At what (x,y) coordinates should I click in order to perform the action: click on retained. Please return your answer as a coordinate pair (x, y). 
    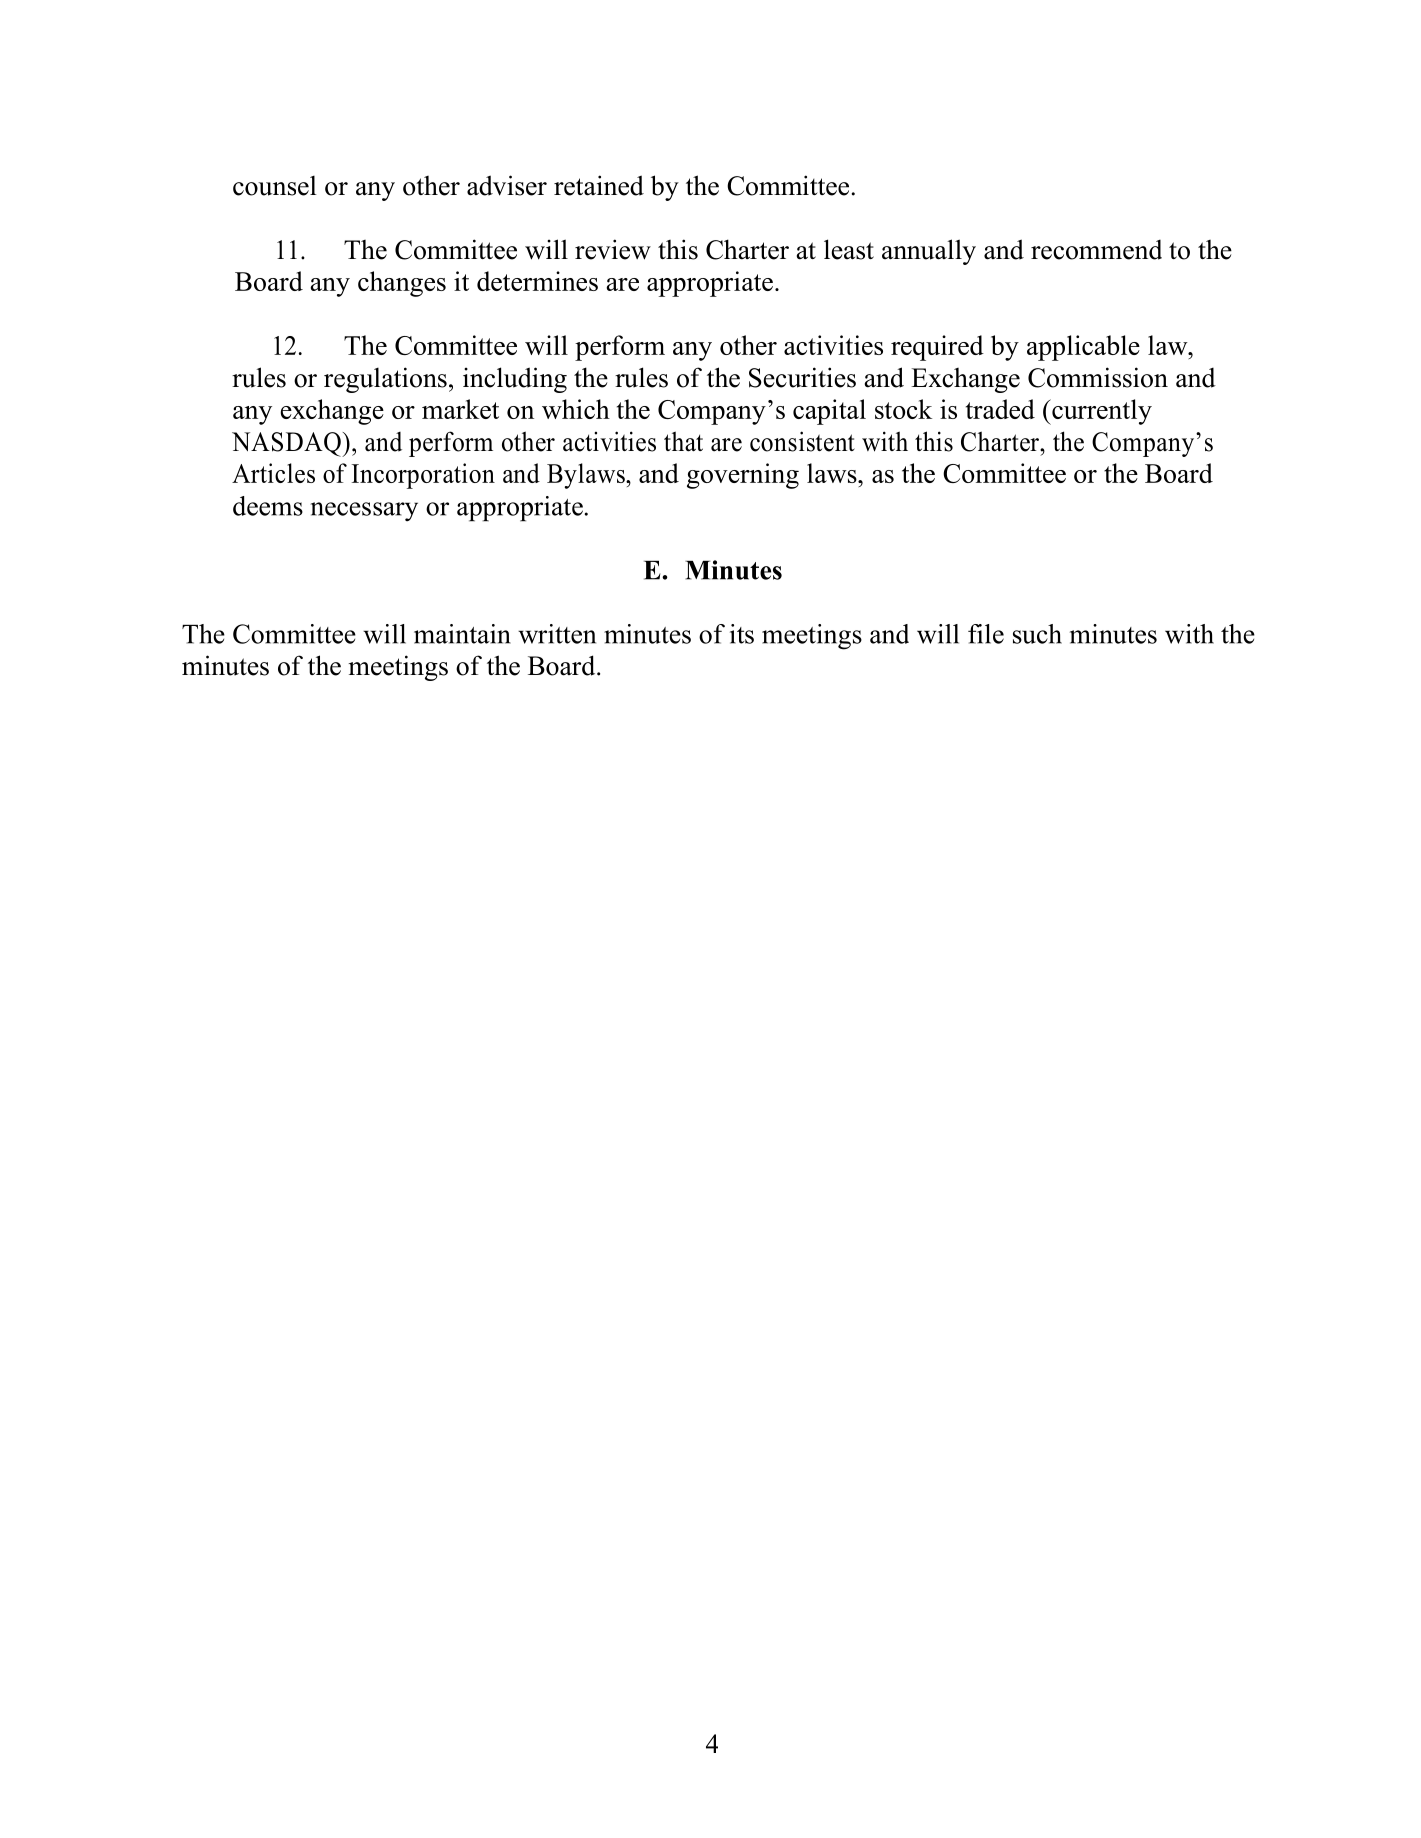
    Looking at the image, I should click on (599, 185).
